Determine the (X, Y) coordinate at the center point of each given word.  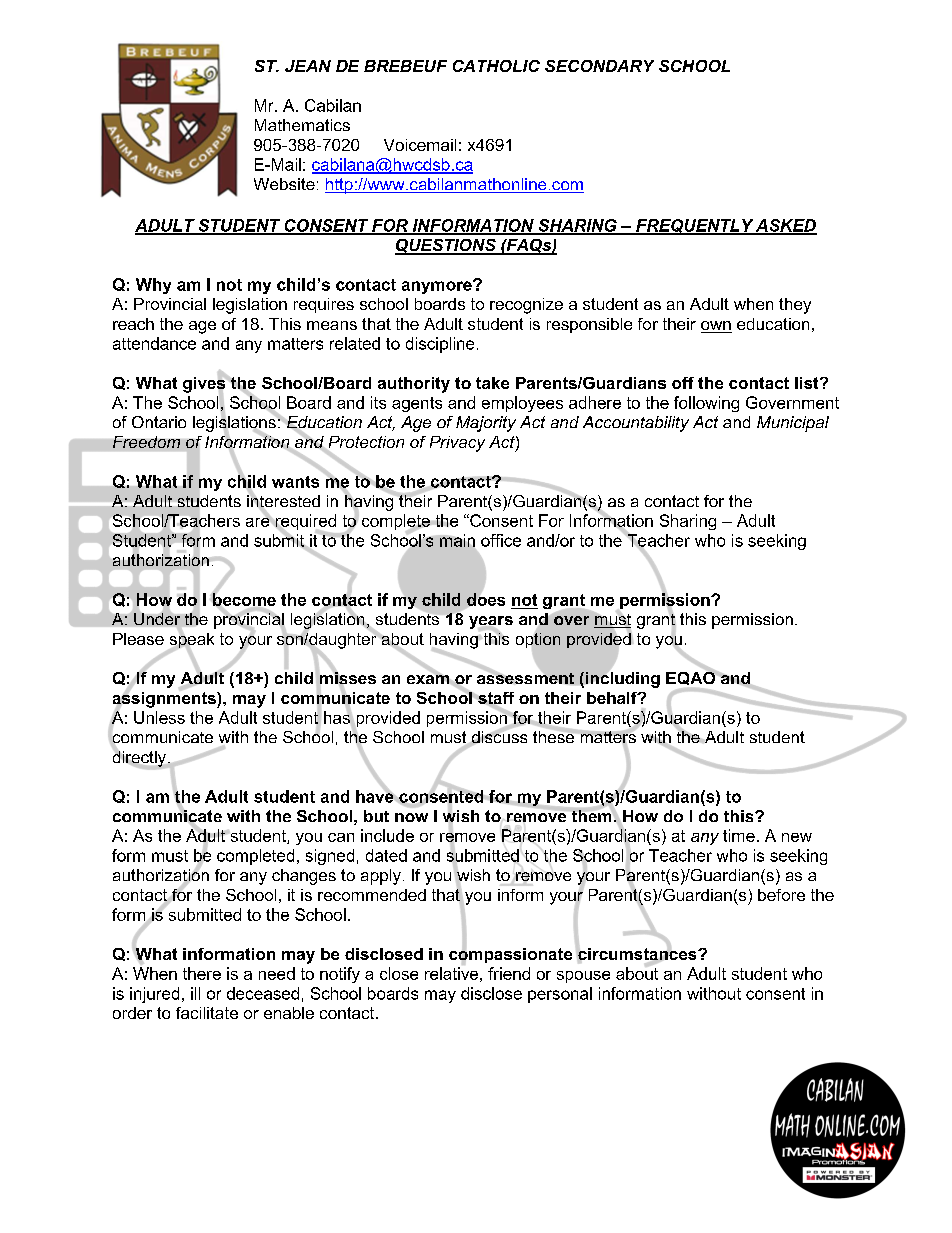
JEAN (308, 66)
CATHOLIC (496, 66)
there (202, 973)
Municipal (793, 424)
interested (283, 501)
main (457, 540)
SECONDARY (599, 66)
